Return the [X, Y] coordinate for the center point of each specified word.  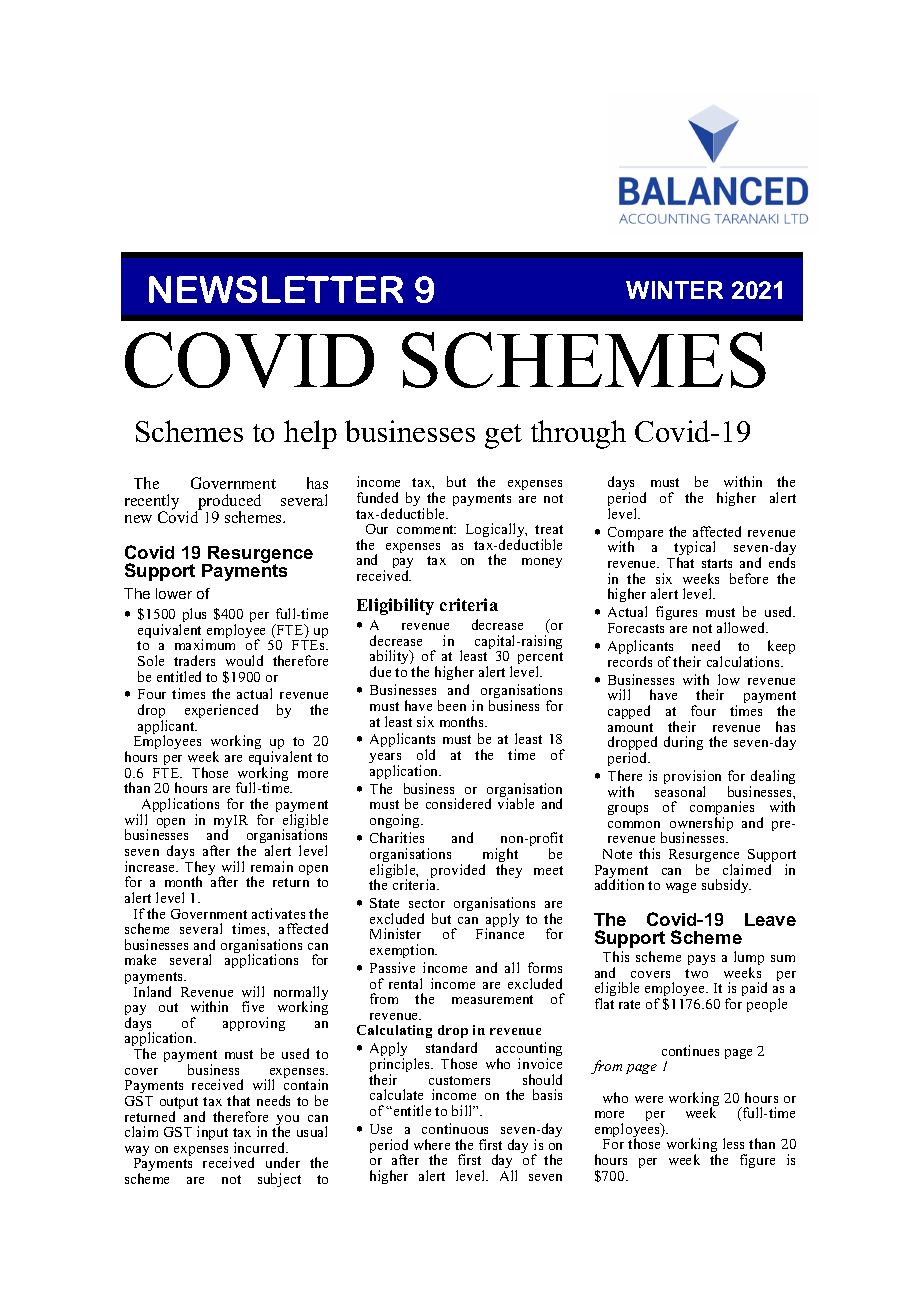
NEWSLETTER [276, 289]
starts [717, 563]
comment [426, 529]
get [503, 436]
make [140, 959]
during [683, 743]
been [452, 705]
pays [701, 960]
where [432, 1144]
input [212, 1133]
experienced [221, 711]
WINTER [674, 290]
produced [228, 503]
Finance [500, 933]
